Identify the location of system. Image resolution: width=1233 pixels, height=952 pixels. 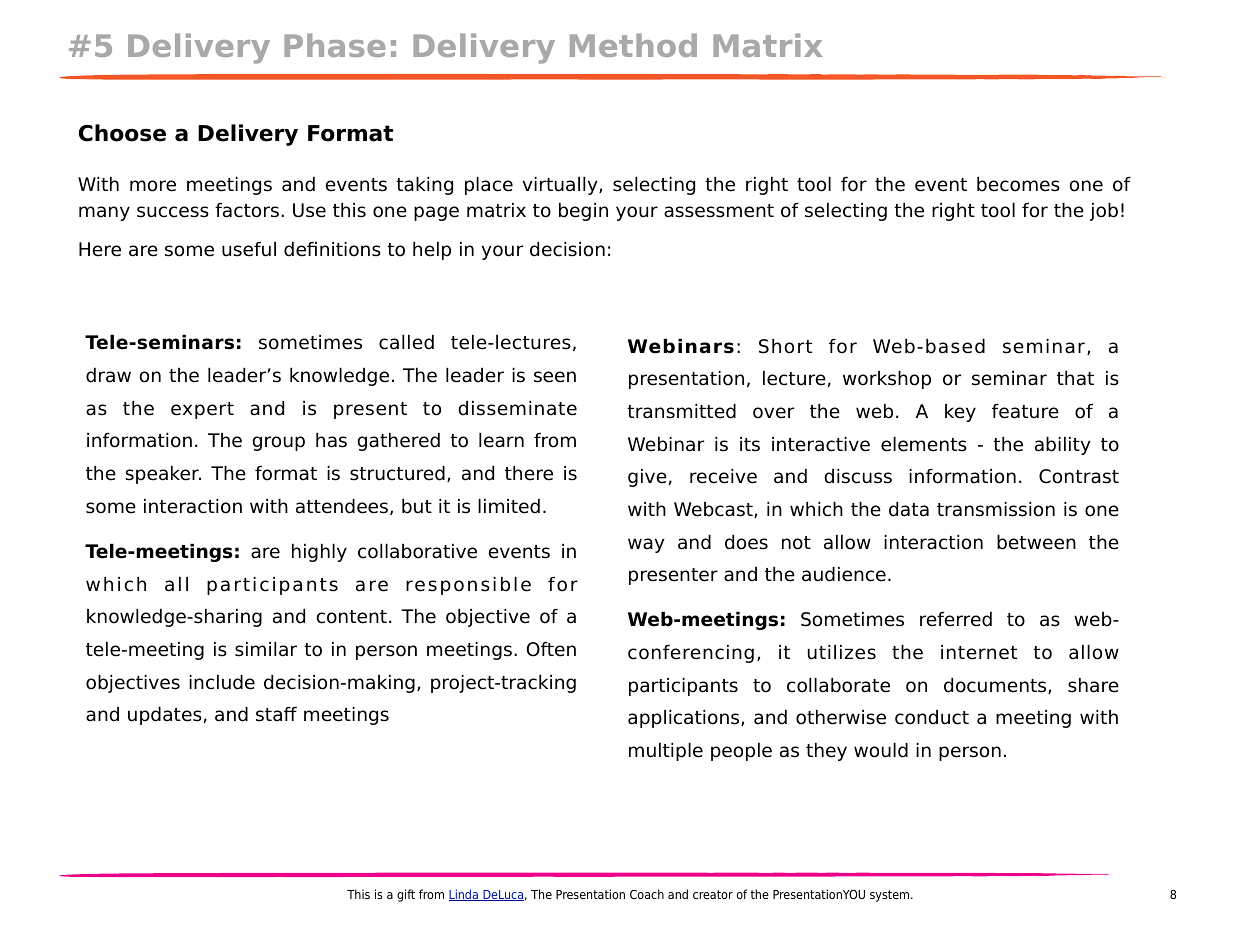
(891, 896).
